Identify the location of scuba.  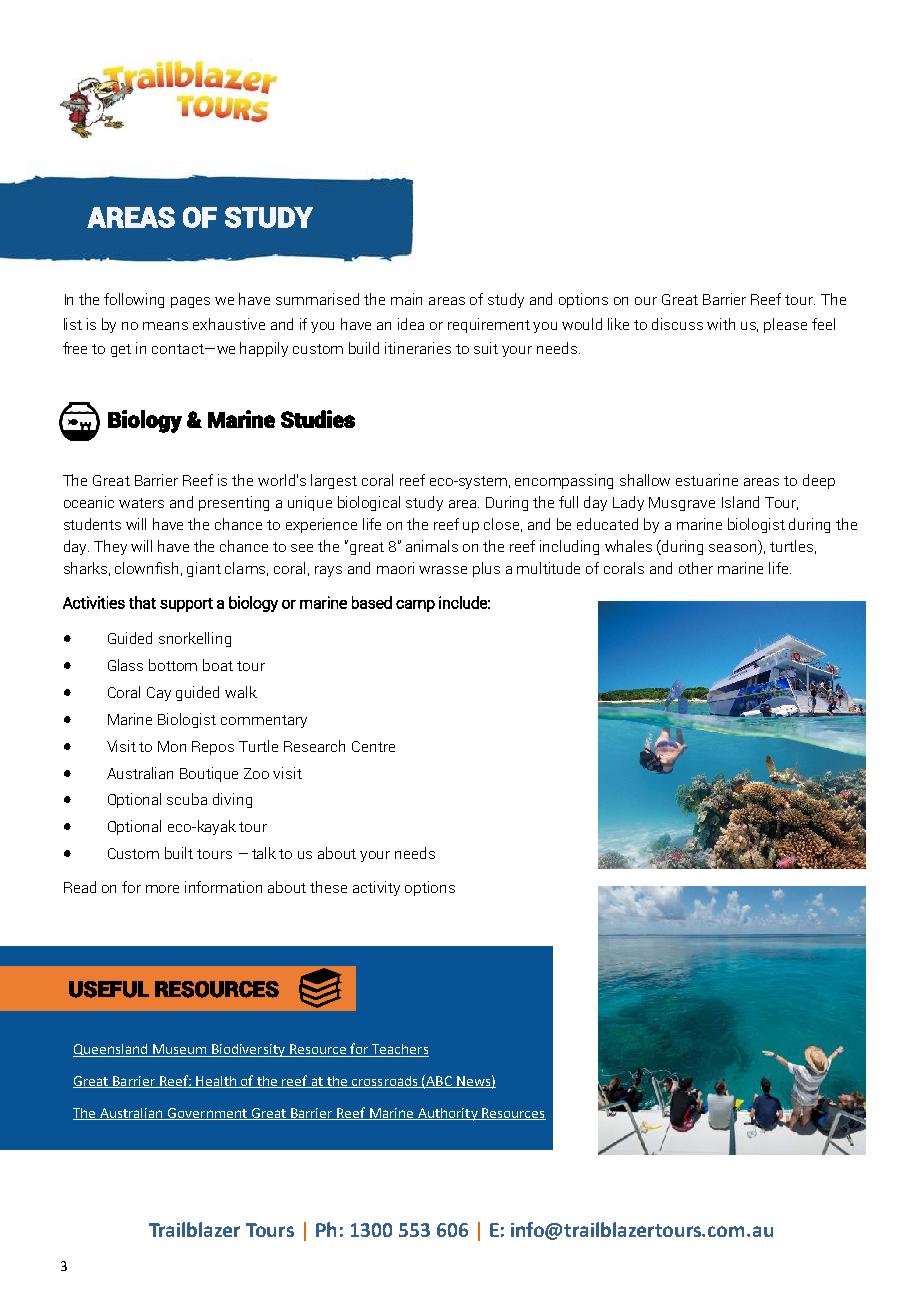
(187, 799).
